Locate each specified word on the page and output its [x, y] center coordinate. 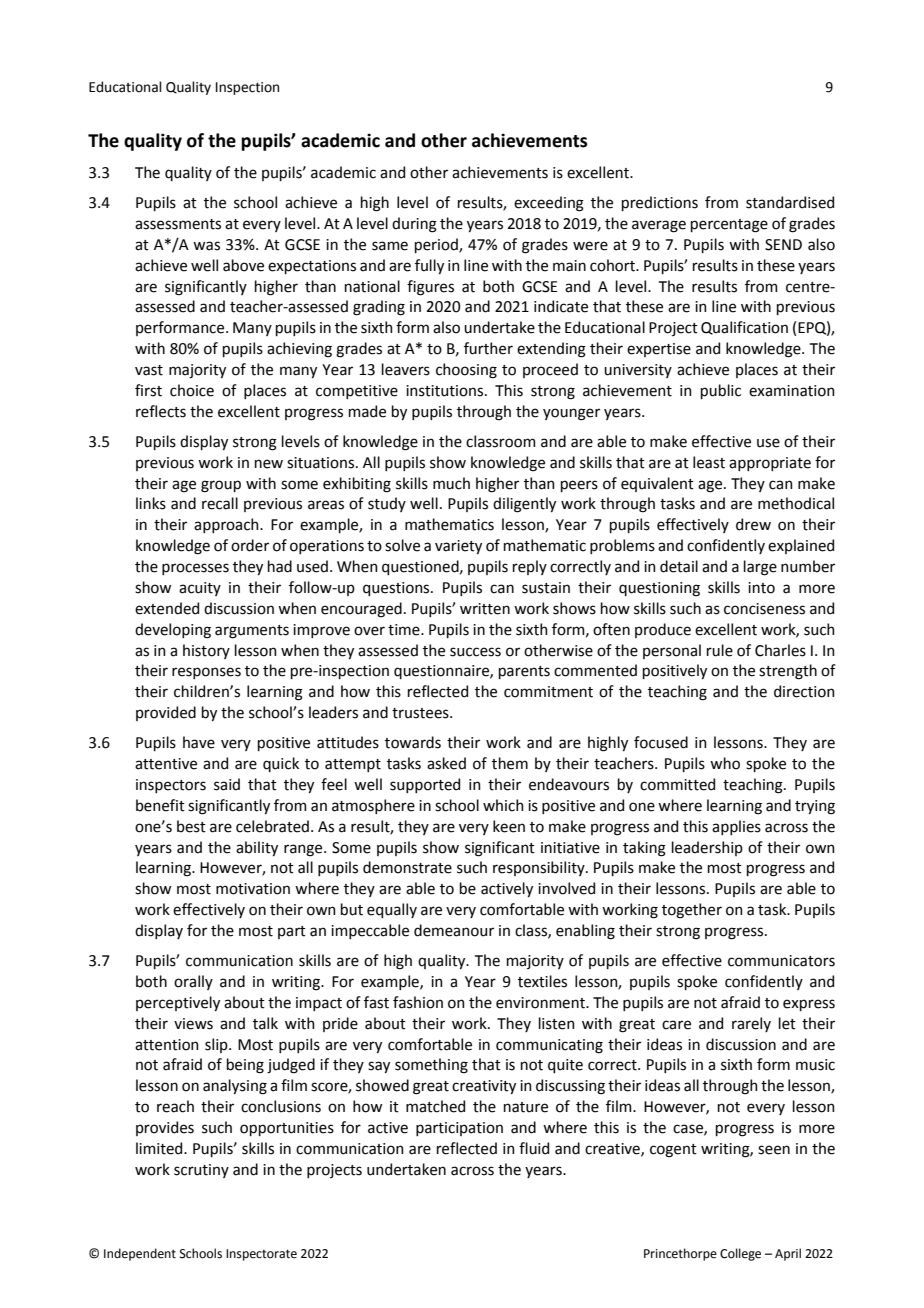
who [725, 763]
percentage [729, 226]
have [199, 742]
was [206, 246]
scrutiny [201, 1171]
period [437, 245]
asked [446, 763]
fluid [534, 1148]
